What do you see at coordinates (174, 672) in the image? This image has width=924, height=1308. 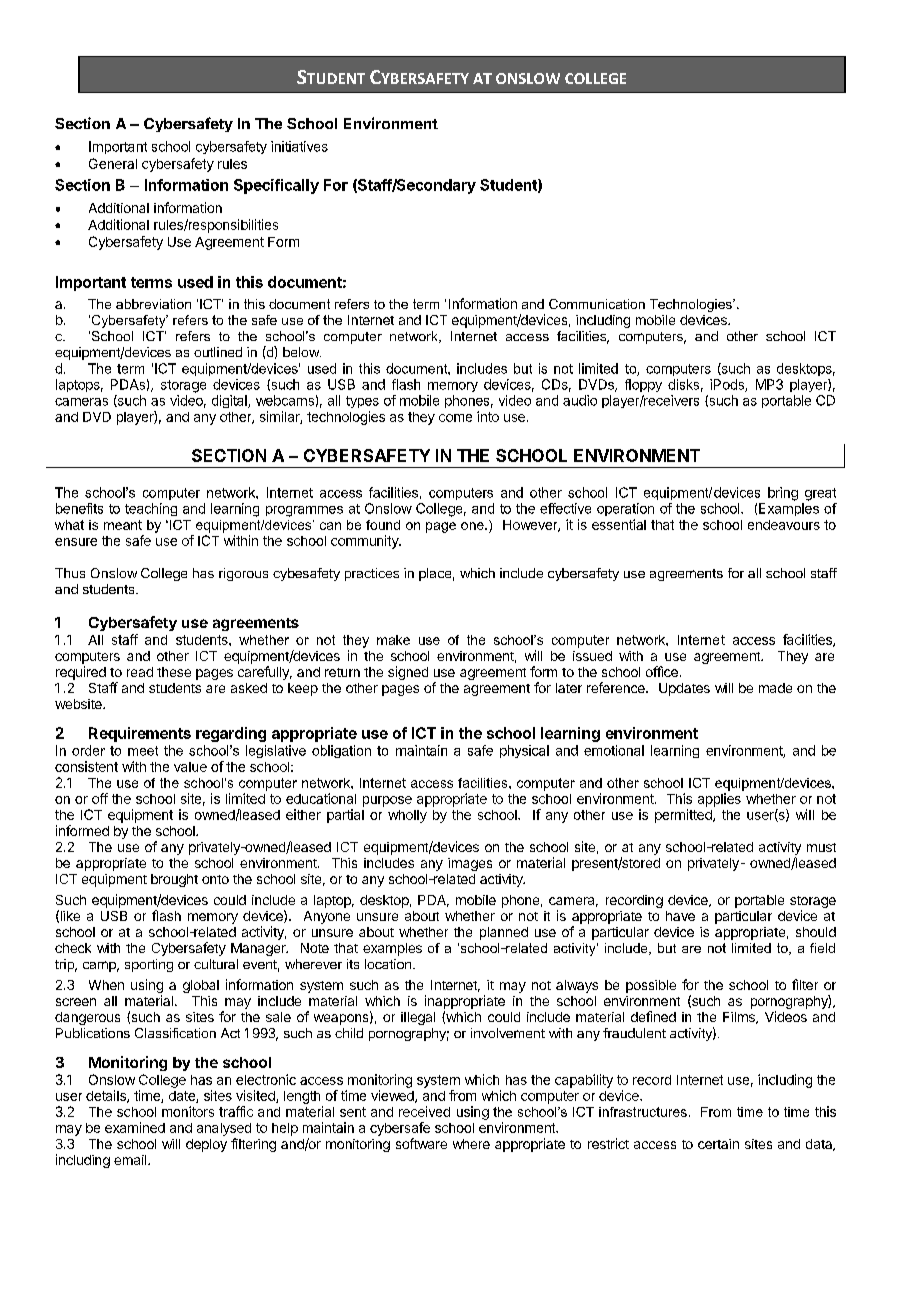 I see `these` at bounding box center [174, 672].
